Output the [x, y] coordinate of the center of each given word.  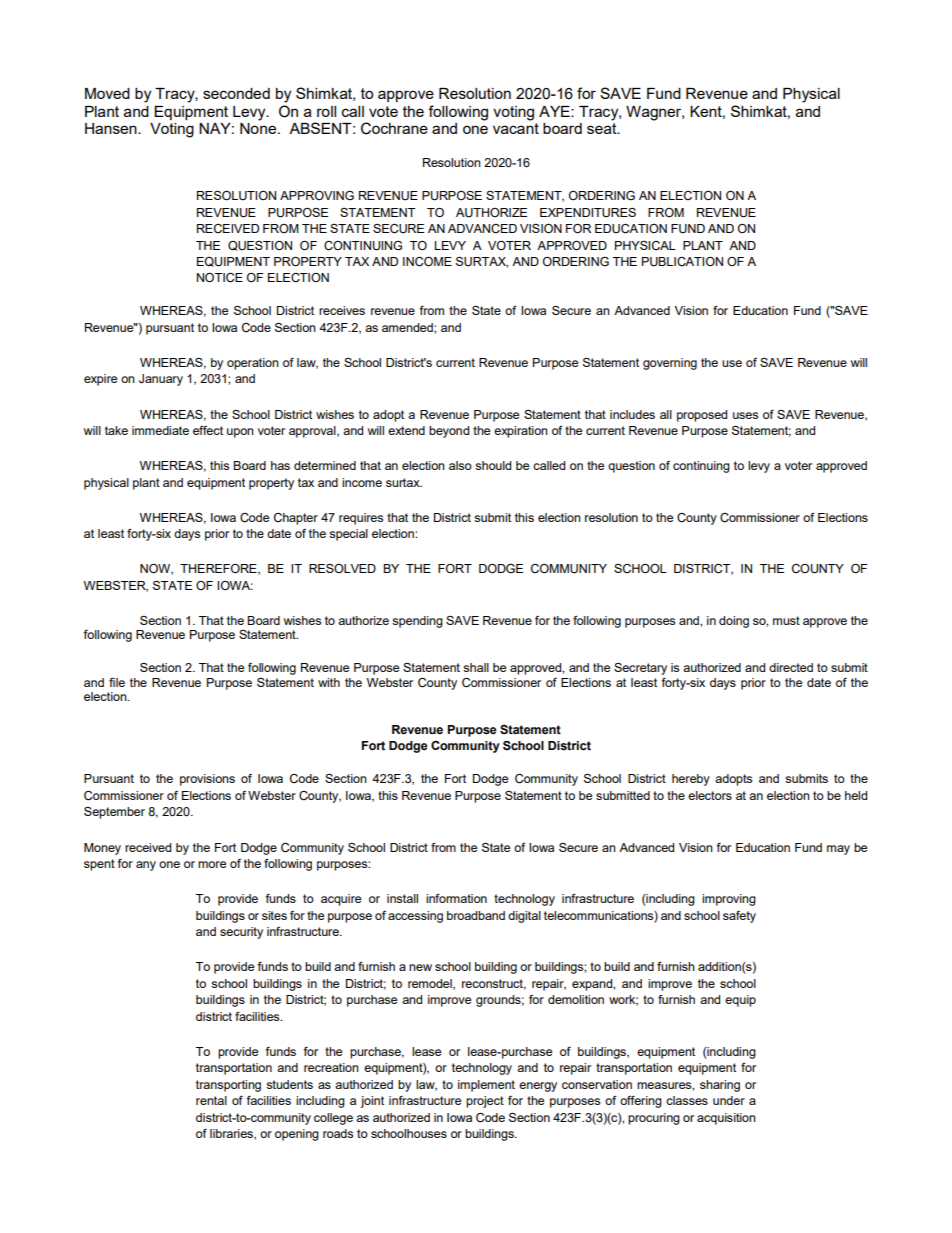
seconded [236, 93]
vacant [516, 128]
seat [603, 128]
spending [417, 622]
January [161, 380]
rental [211, 1100]
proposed [702, 416]
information [456, 898]
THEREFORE [219, 569]
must [786, 620]
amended [408, 327]
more [212, 864]
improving [729, 900]
